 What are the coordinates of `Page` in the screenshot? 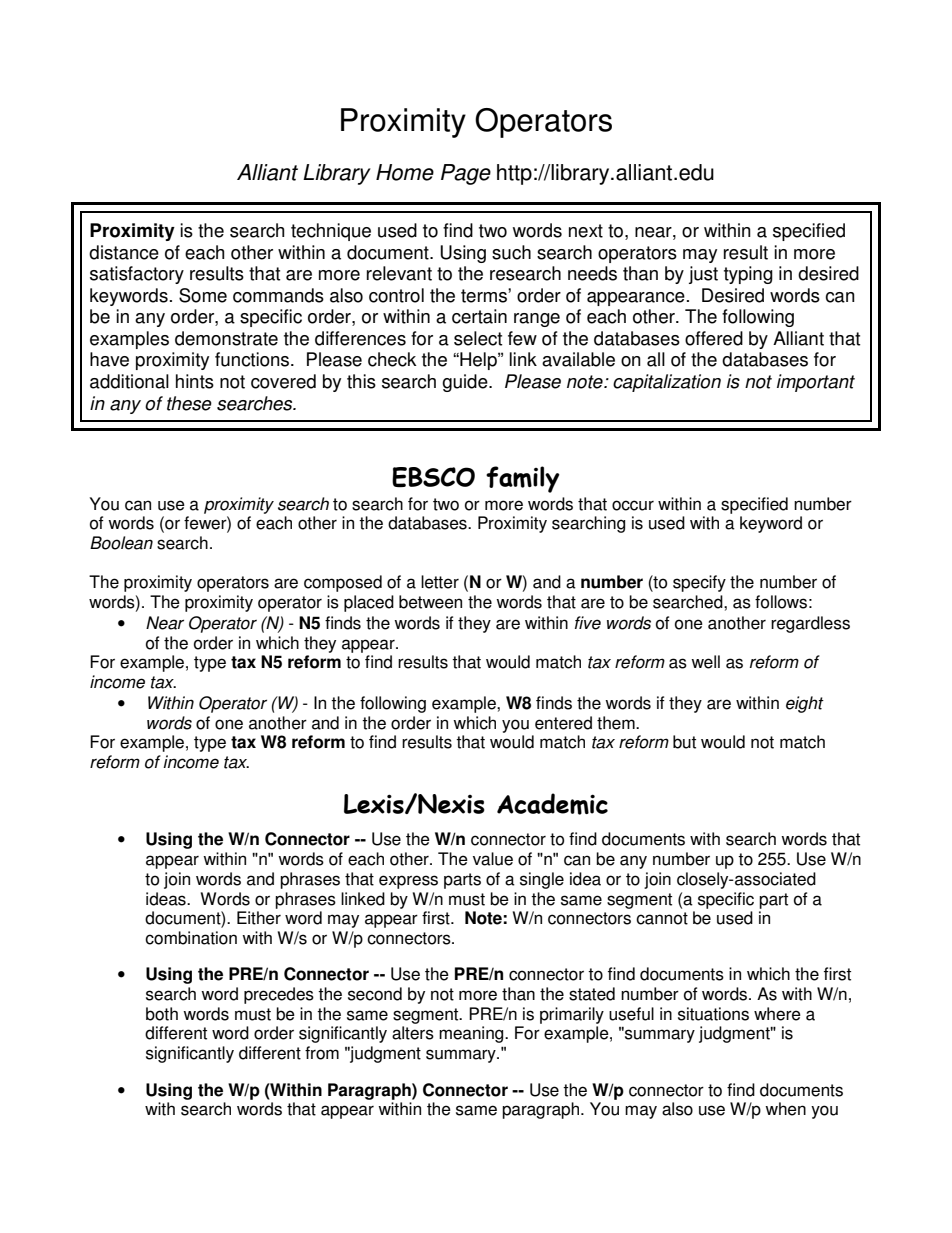 It's located at (466, 174).
